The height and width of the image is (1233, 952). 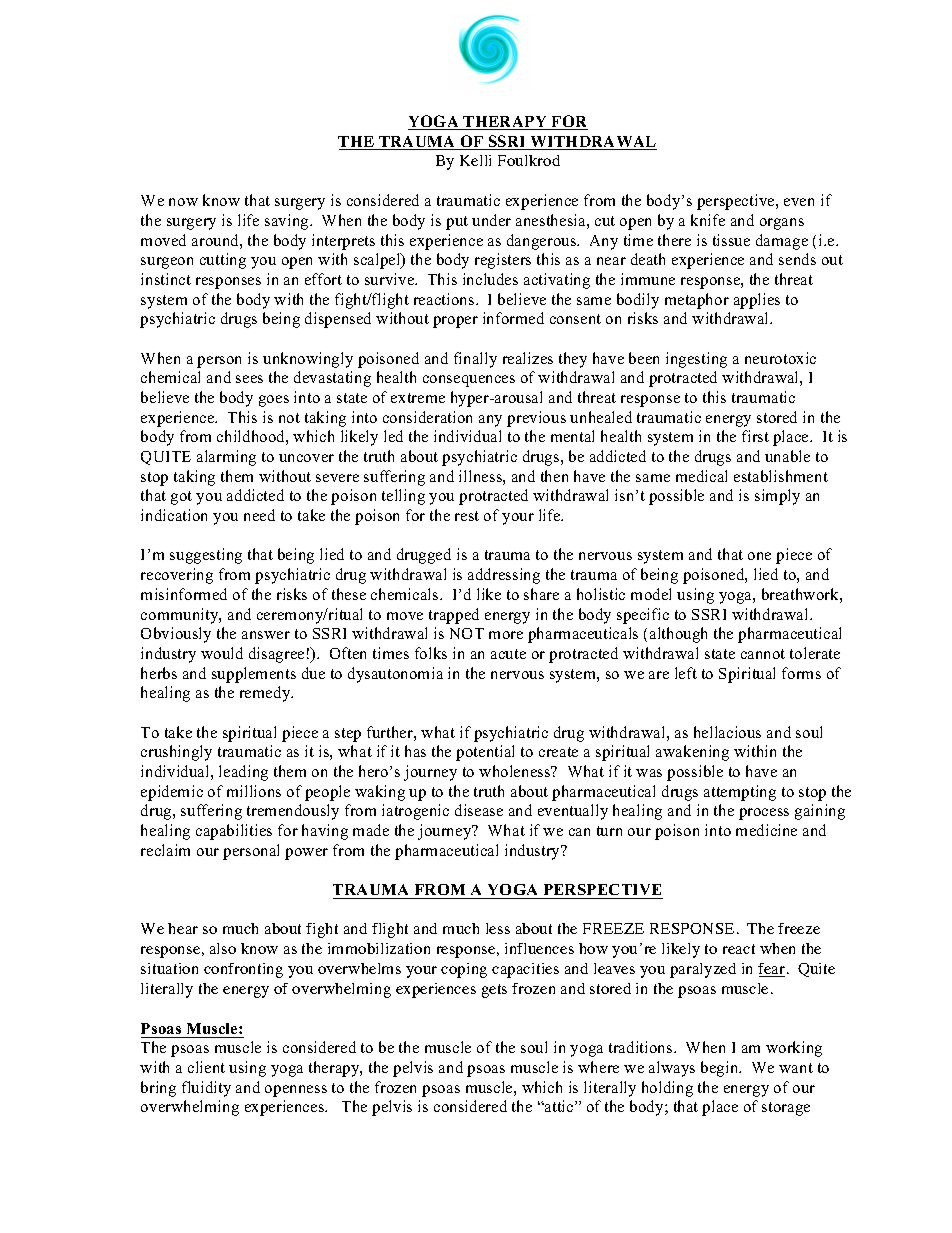 What do you see at coordinates (708, 220) in the image?
I see `knife` at bounding box center [708, 220].
